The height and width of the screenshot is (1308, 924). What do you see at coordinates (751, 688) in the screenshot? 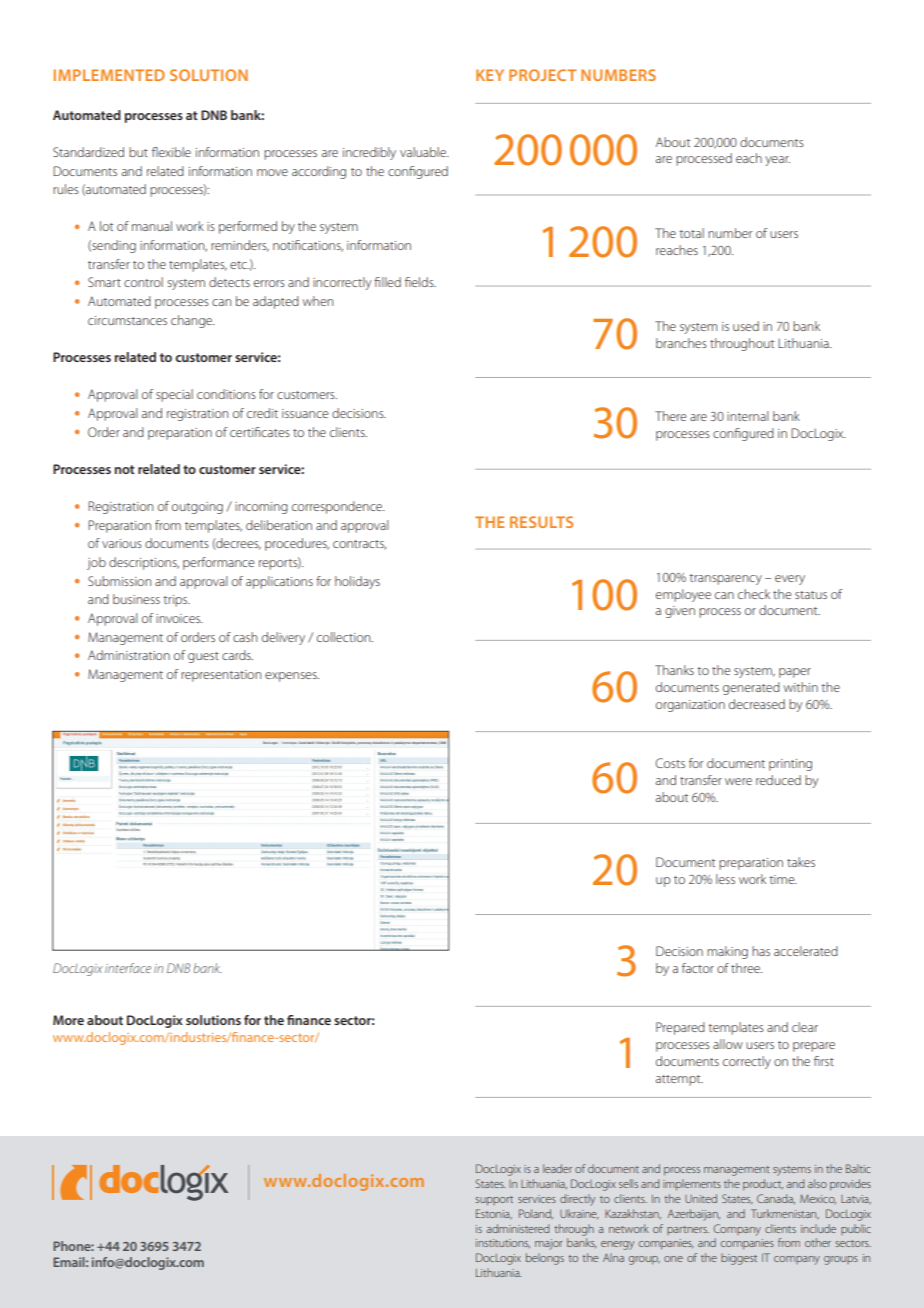
I see `generated` at bounding box center [751, 688].
